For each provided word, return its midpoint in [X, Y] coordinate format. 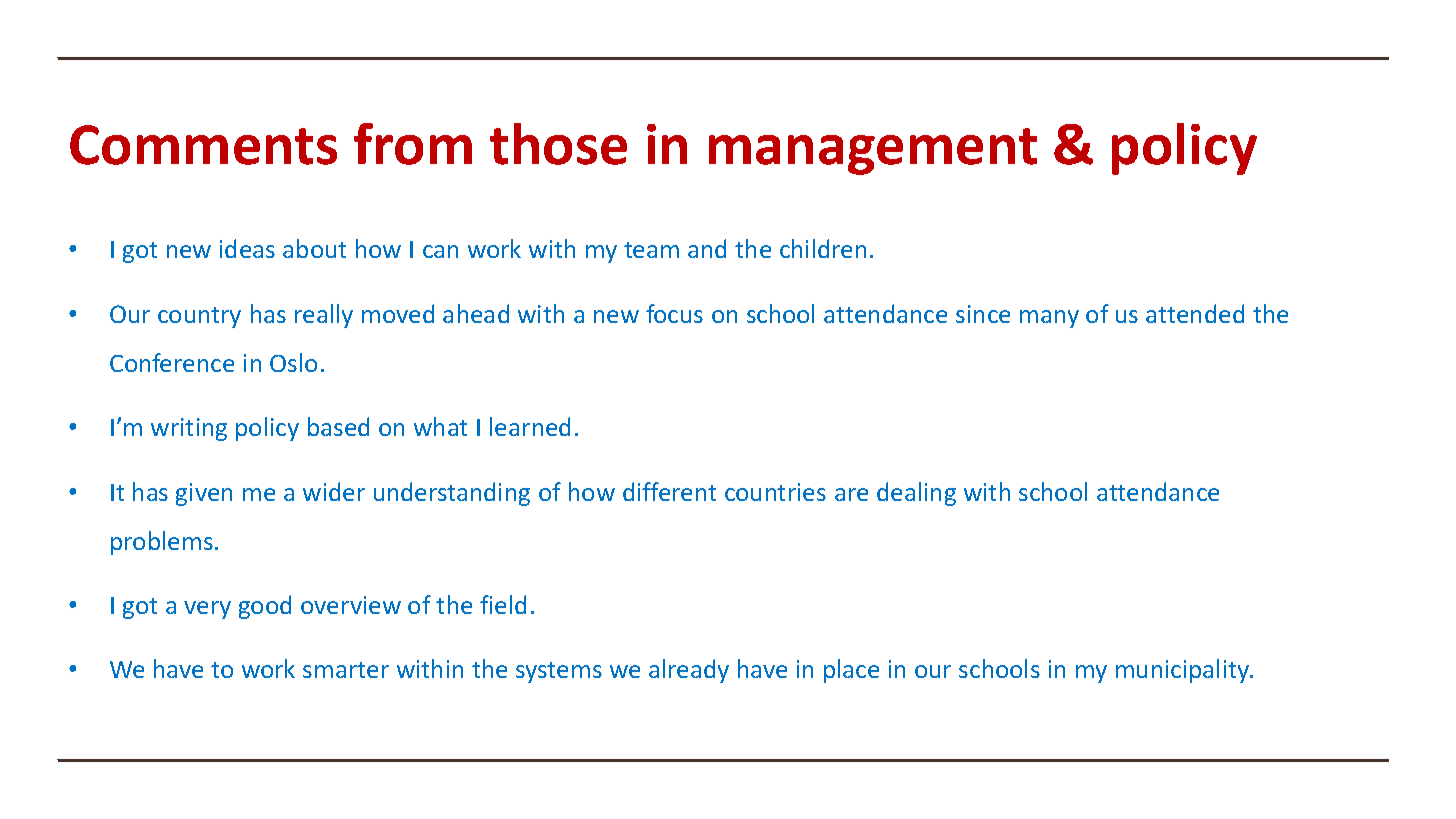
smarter [346, 670]
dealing [916, 494]
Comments [203, 145]
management [873, 151]
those [558, 144]
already [689, 671]
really [324, 316]
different [669, 491]
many [1049, 319]
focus [674, 313]
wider [334, 491]
